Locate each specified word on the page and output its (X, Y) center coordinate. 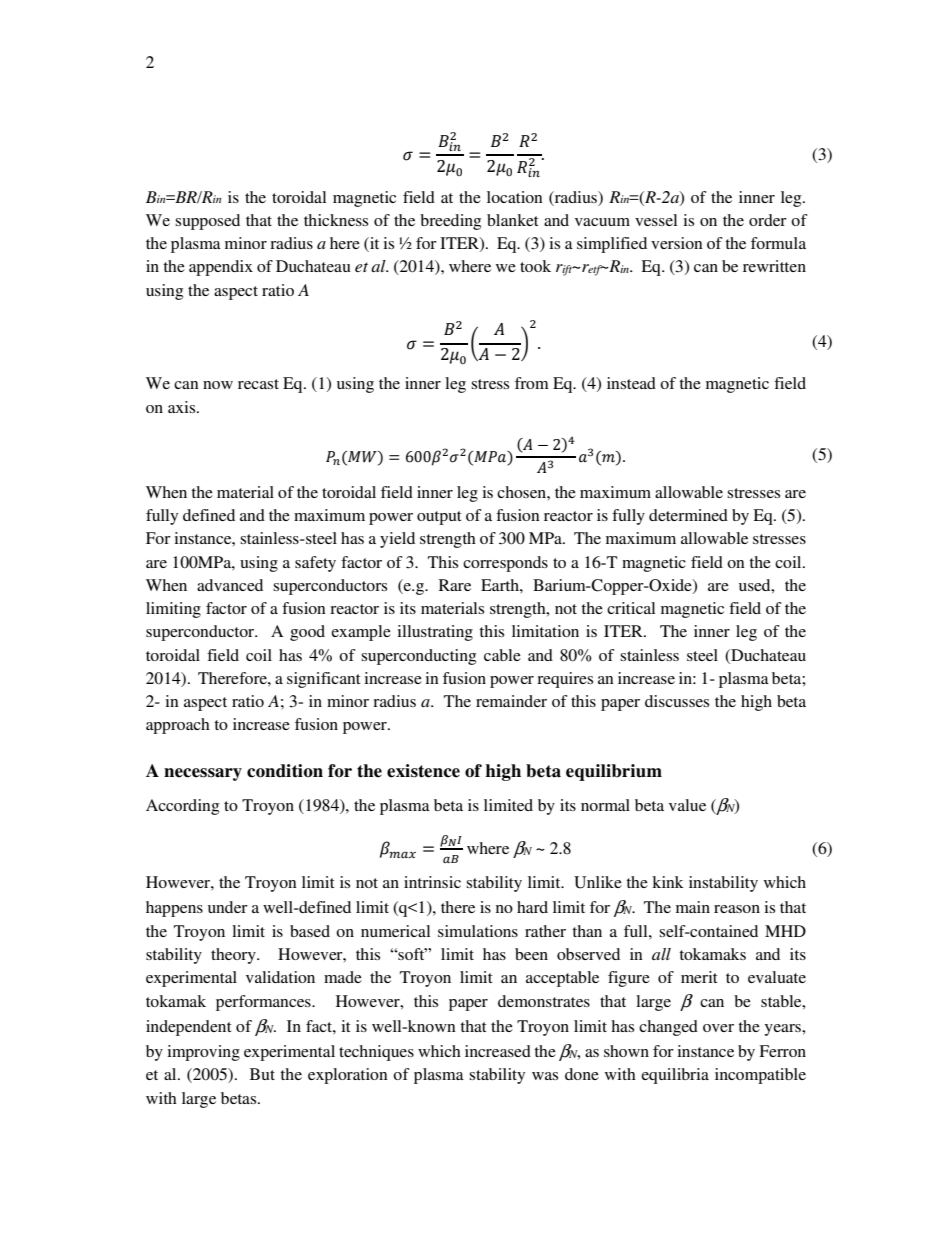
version (677, 243)
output (439, 518)
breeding (450, 222)
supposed (207, 222)
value (687, 805)
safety (315, 564)
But (262, 1074)
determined (688, 515)
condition (285, 771)
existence (423, 771)
